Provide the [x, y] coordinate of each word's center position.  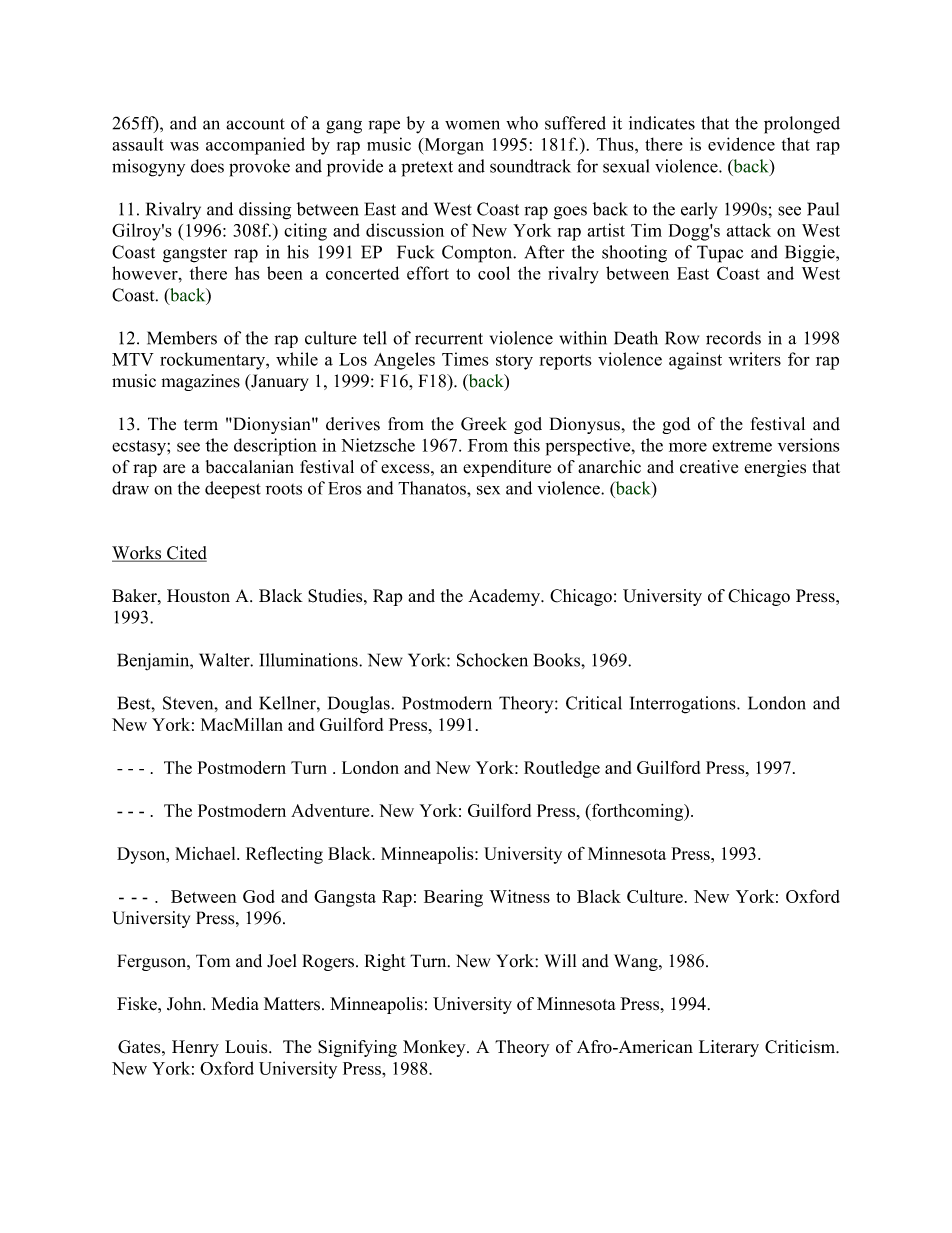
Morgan [453, 146]
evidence [741, 144]
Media [235, 1003]
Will [560, 960]
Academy [505, 597]
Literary [729, 1048]
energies [775, 468]
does [207, 166]
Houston [198, 596]
